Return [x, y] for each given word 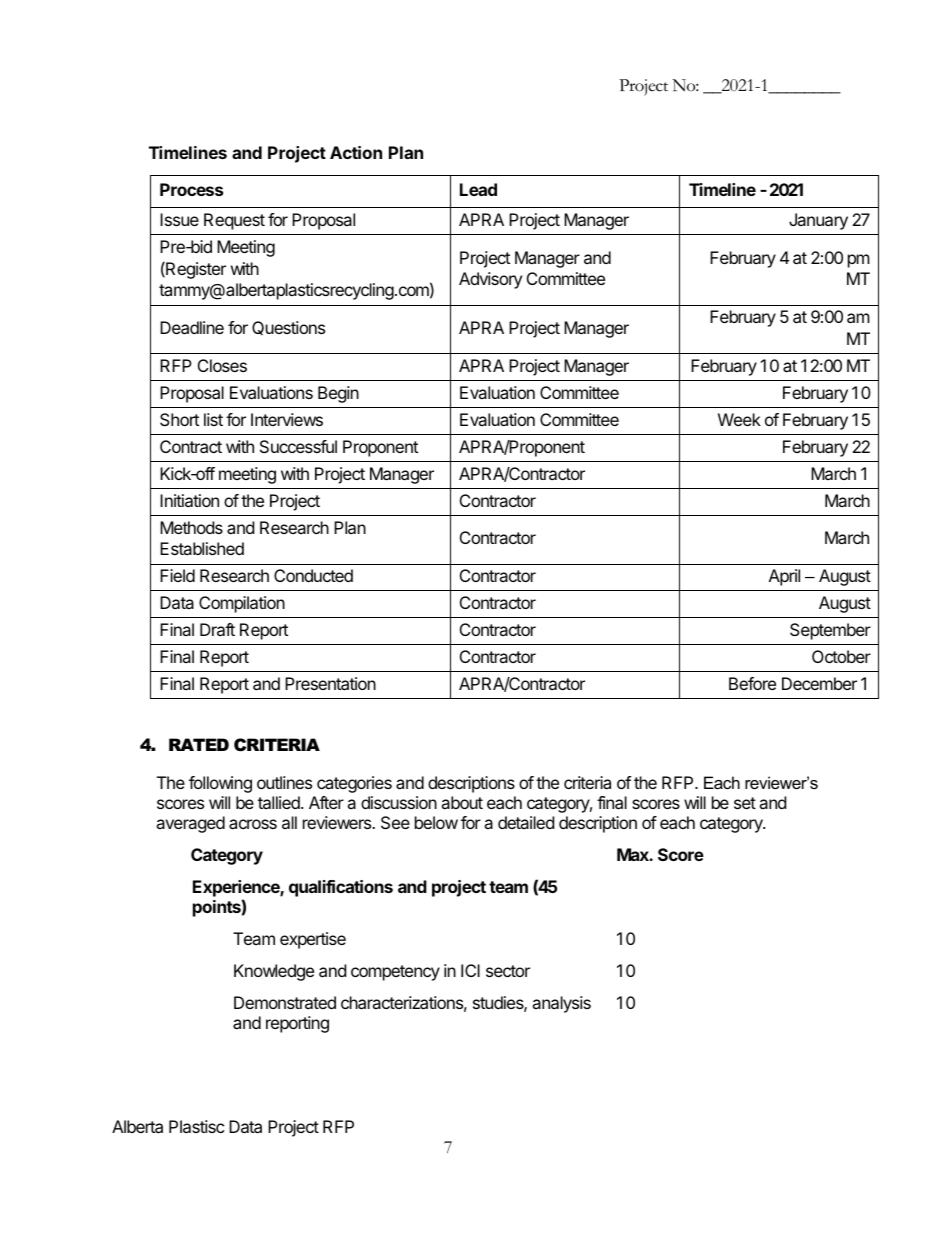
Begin [338, 394]
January [818, 221]
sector [508, 971]
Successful [298, 446]
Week [739, 419]
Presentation [330, 683]
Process [191, 189]
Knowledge [274, 972]
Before [752, 683]
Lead [478, 189]
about [462, 802]
